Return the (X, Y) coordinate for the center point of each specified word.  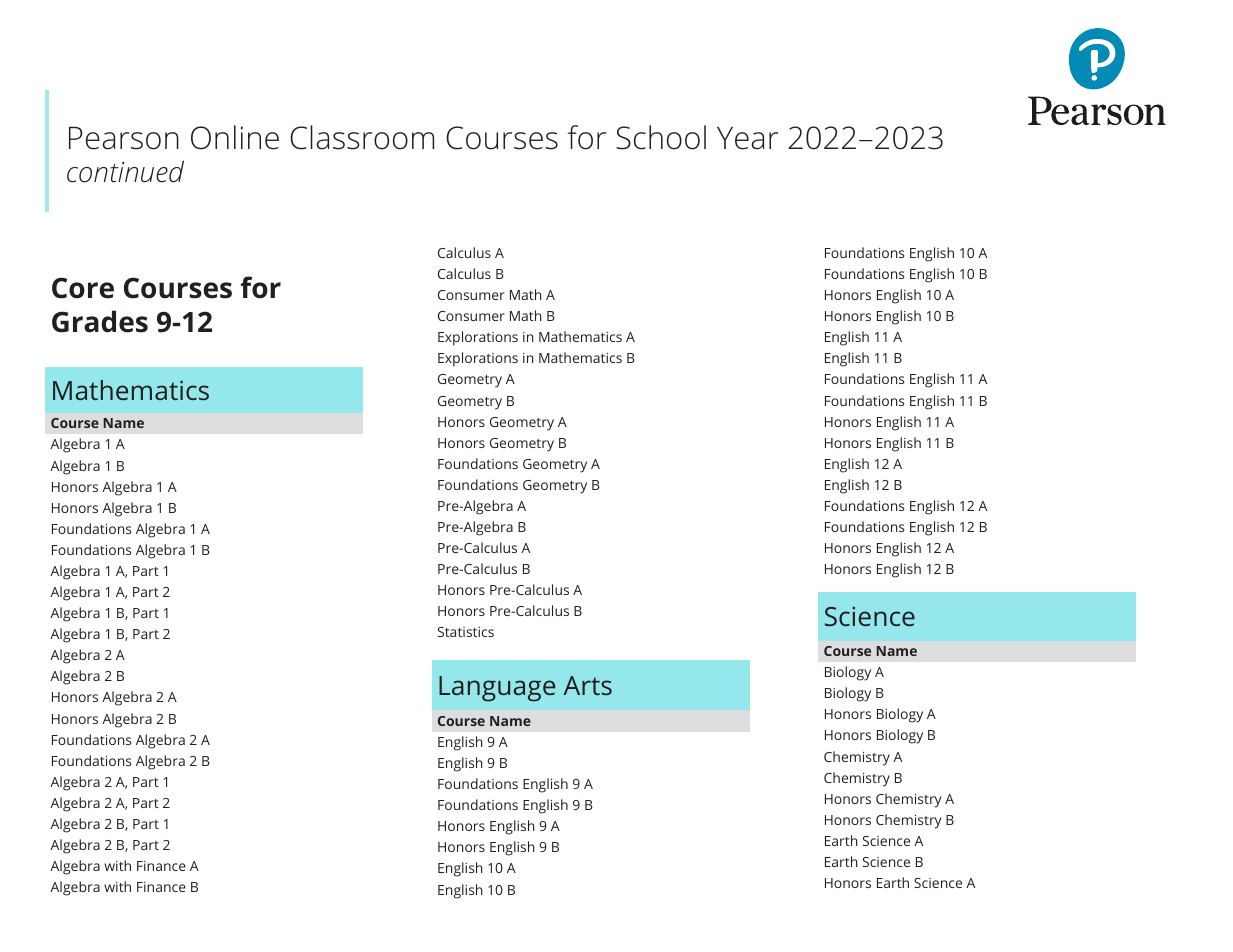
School (661, 137)
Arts (587, 685)
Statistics (466, 632)
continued (125, 171)
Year (747, 138)
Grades (100, 321)
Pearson (124, 138)
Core (83, 288)
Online (235, 137)
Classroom (362, 137)
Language (497, 689)
